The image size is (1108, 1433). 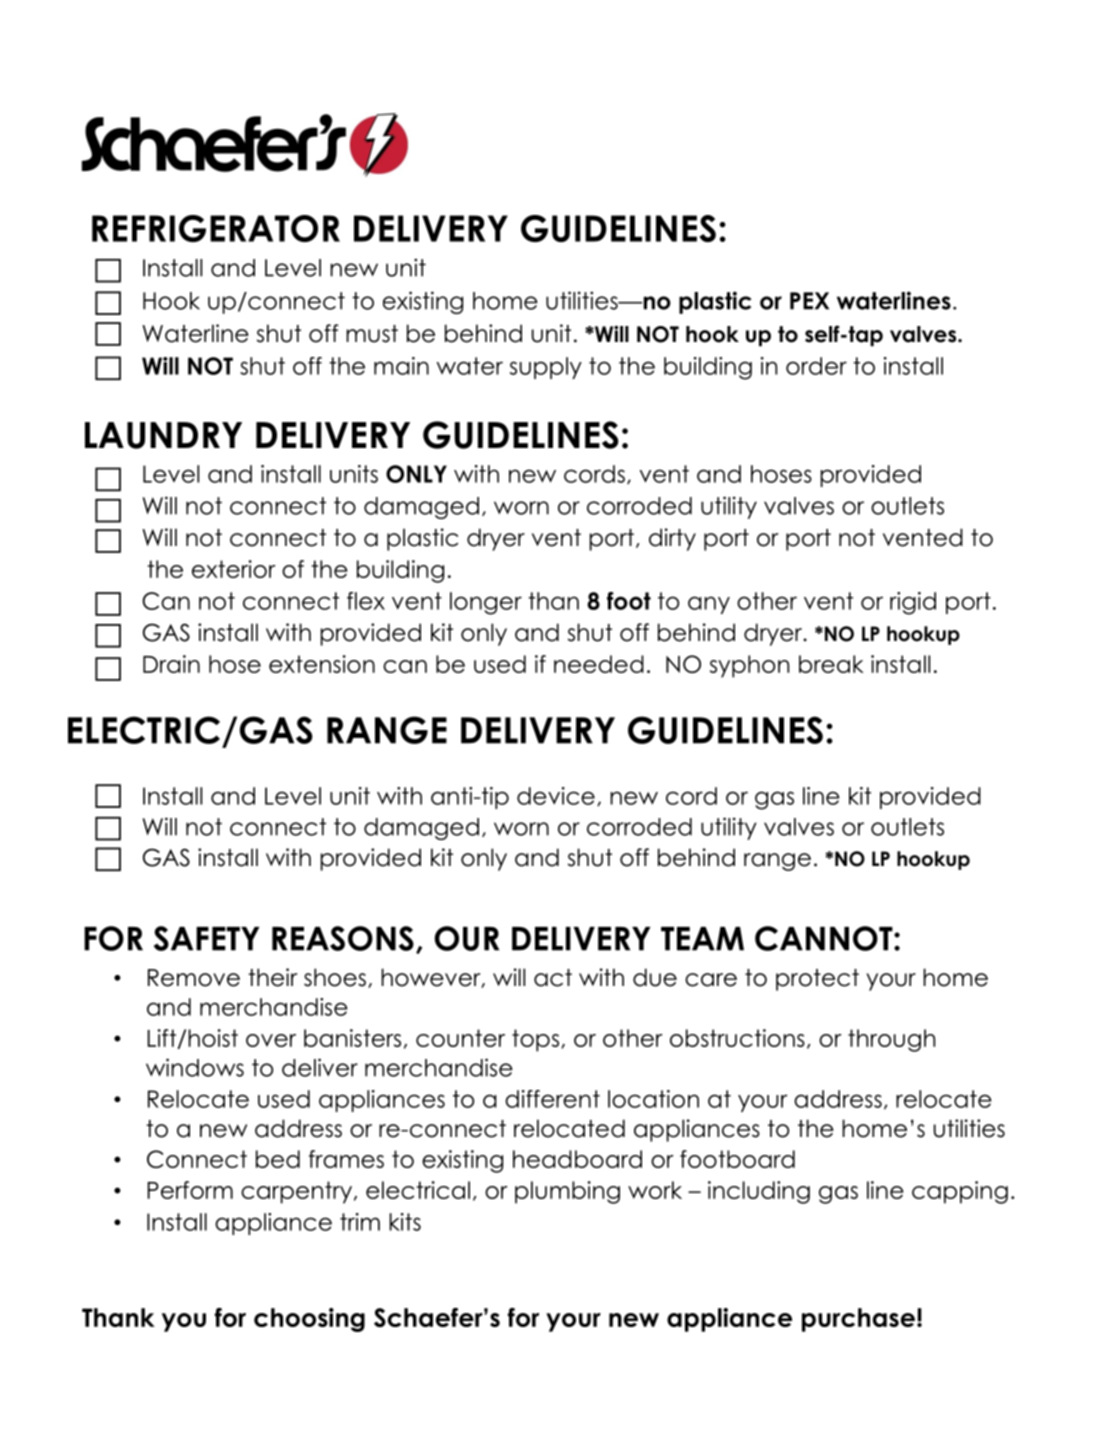 What do you see at coordinates (216, 228) in the document?
I see `REFRIGERATOR` at bounding box center [216, 228].
